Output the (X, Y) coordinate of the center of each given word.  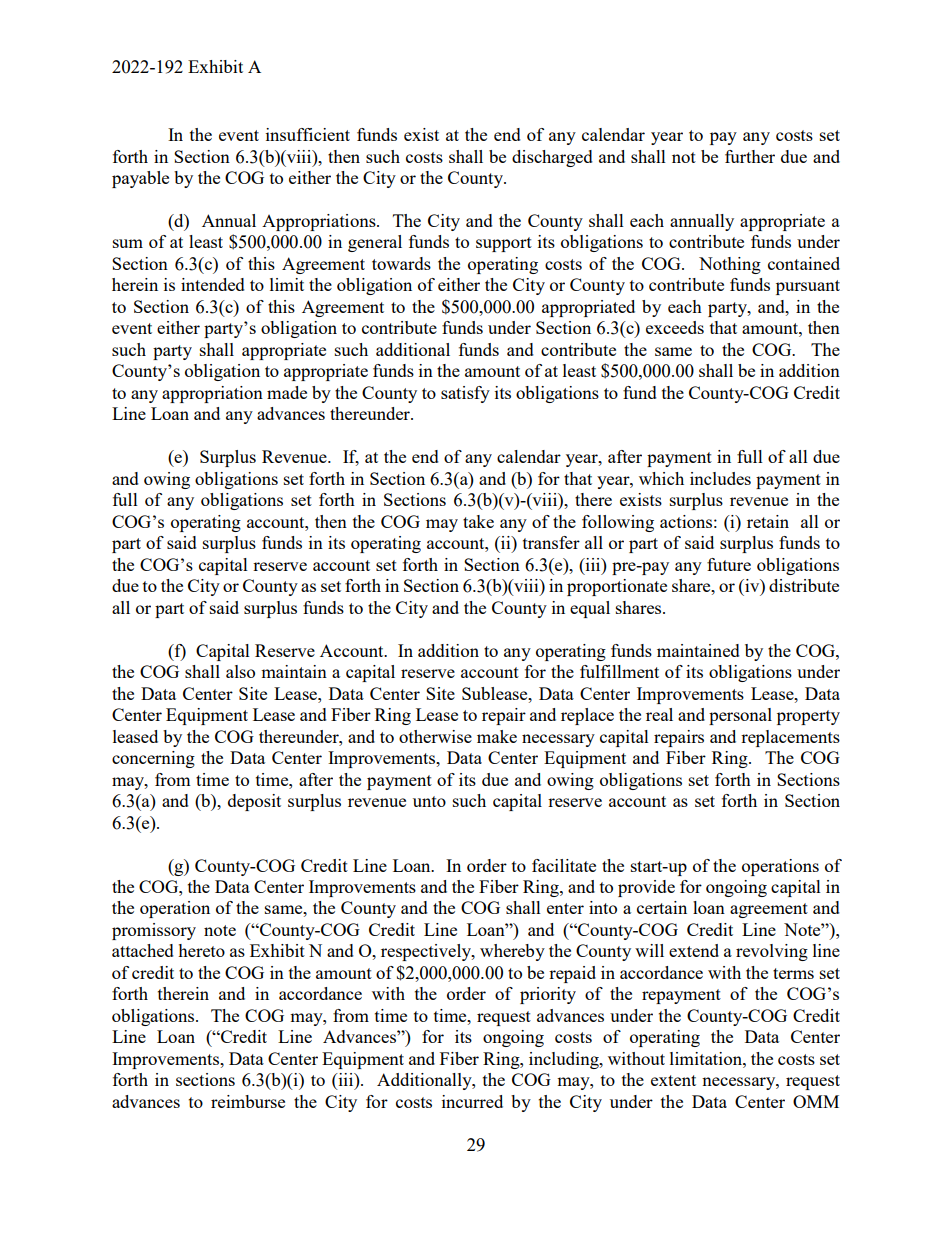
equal (590, 609)
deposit (254, 802)
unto (429, 801)
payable (140, 179)
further (750, 156)
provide (646, 888)
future (729, 564)
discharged (552, 158)
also (240, 671)
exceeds (675, 327)
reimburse (248, 1101)
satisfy (465, 394)
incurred (472, 1101)
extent (673, 1080)
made (287, 392)
